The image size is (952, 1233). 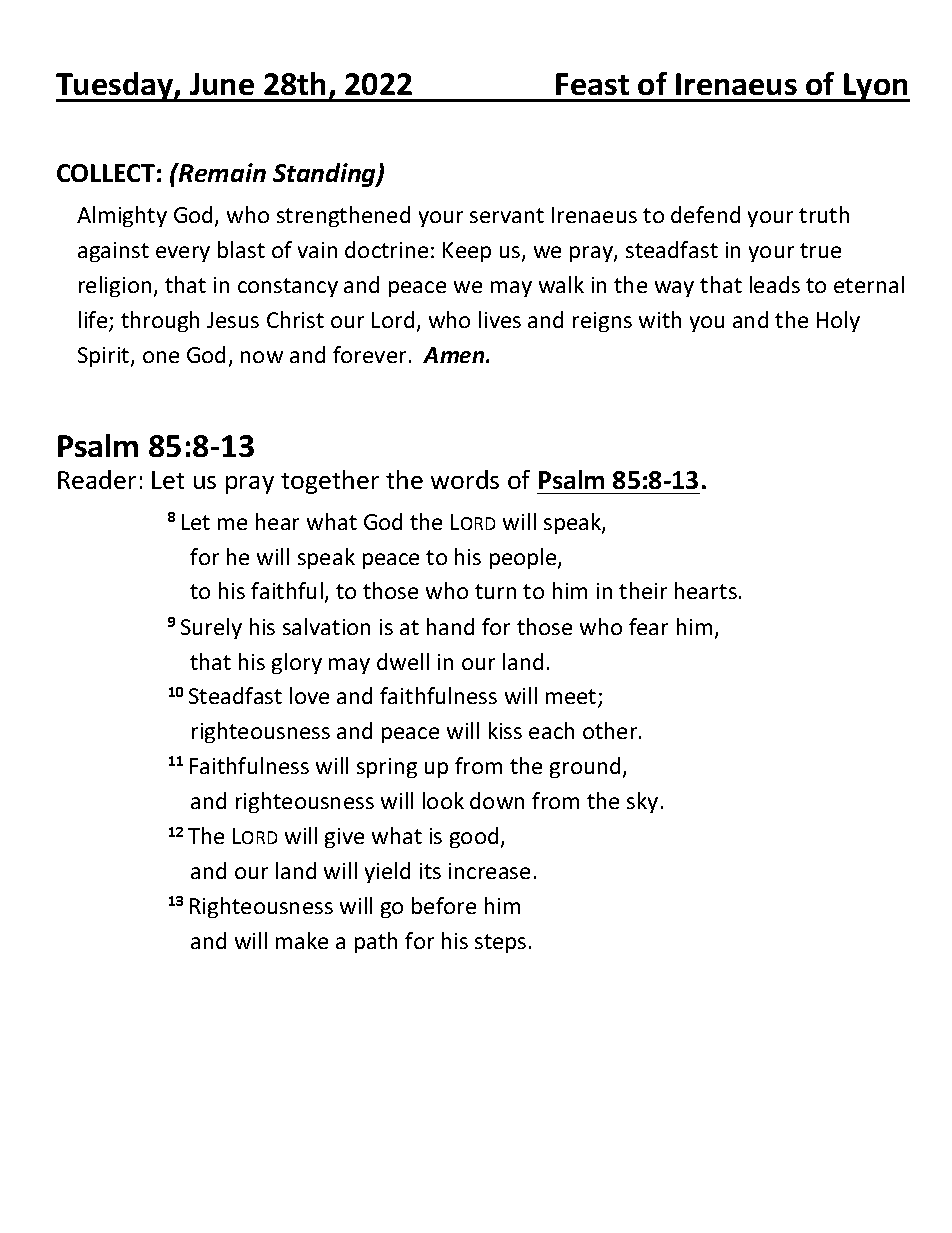 What do you see at coordinates (465, 479) in the screenshot?
I see `words` at bounding box center [465, 479].
